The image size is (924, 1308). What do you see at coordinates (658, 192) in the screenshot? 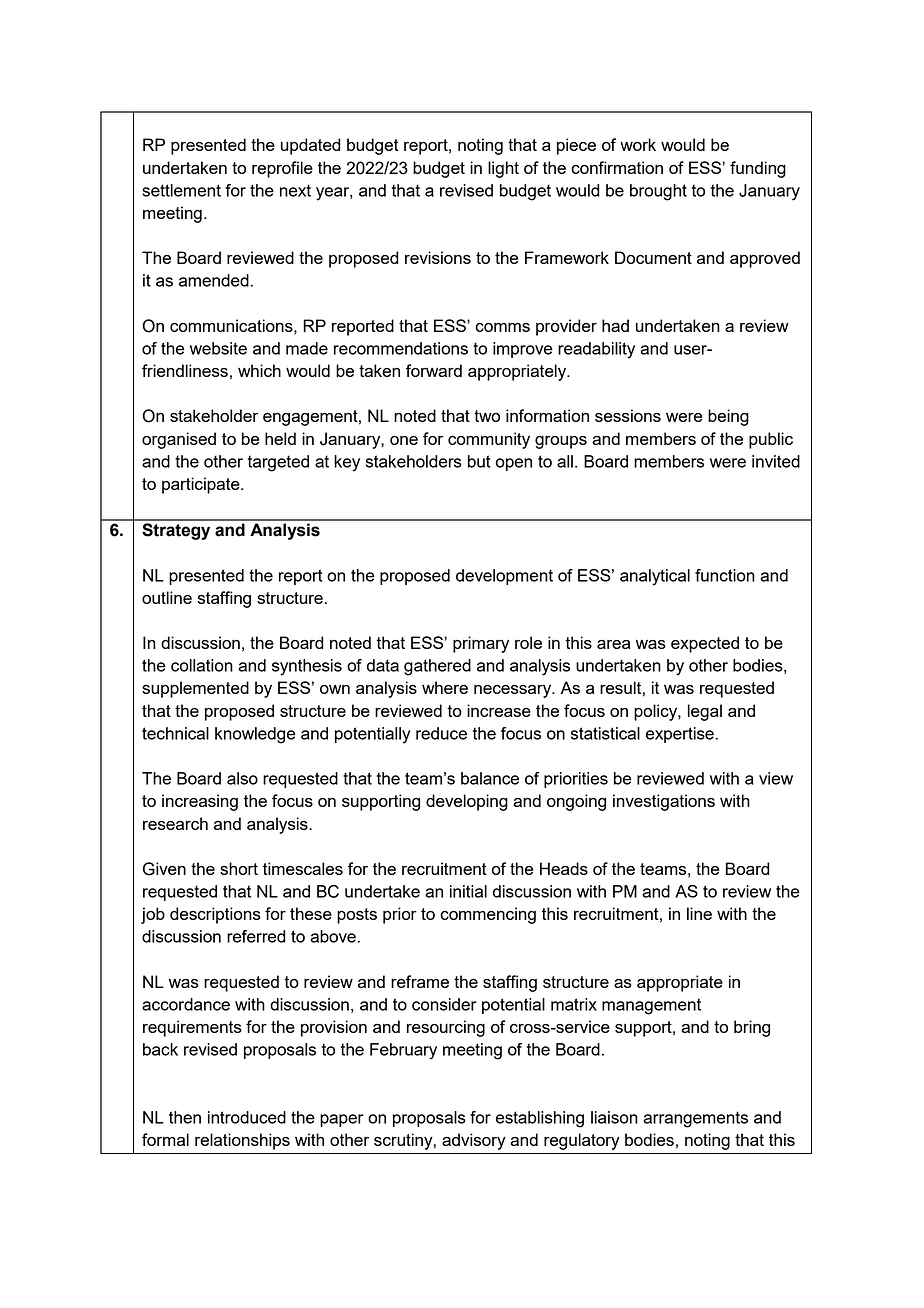
I see `brought` at bounding box center [658, 192].
